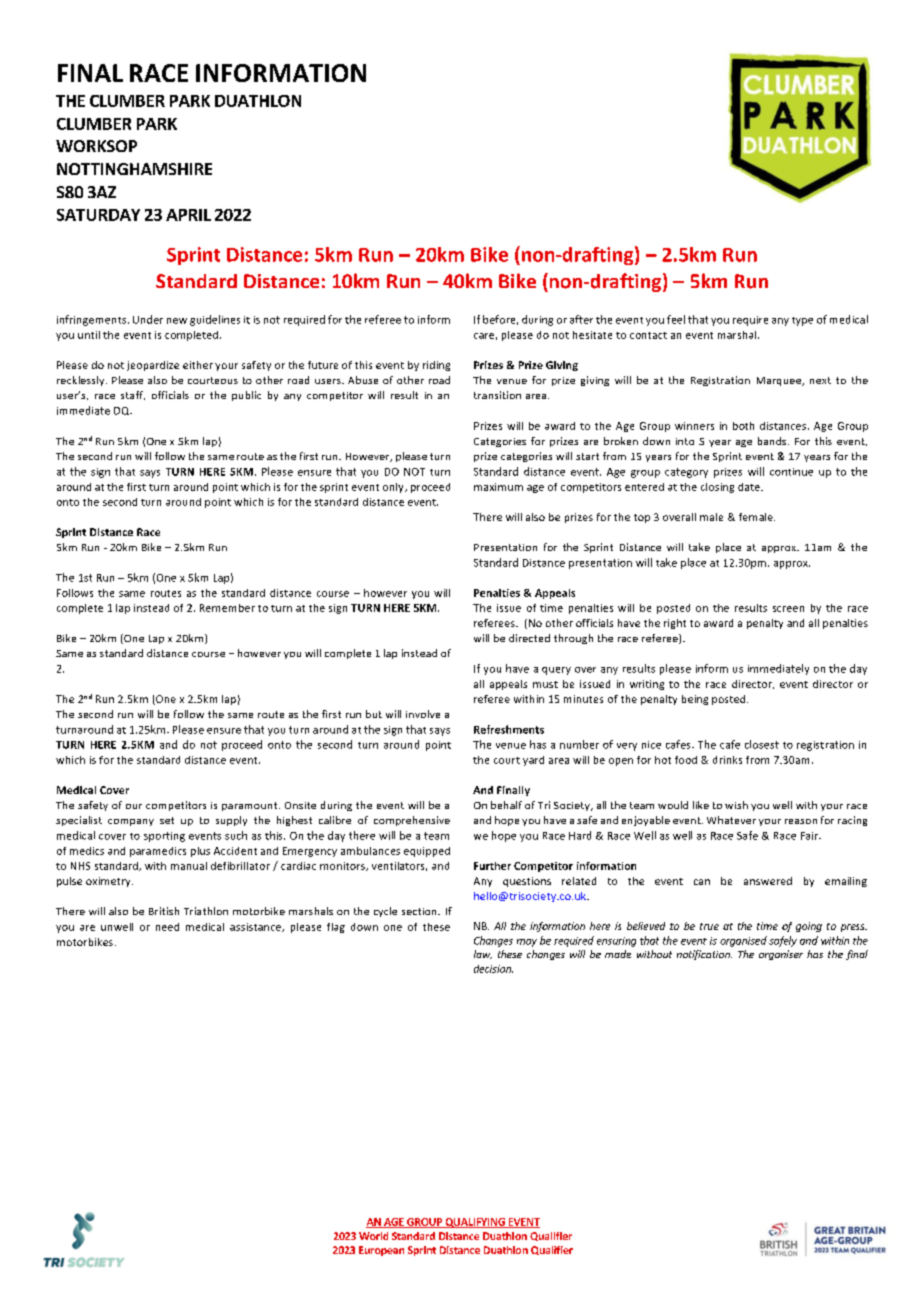  Describe the element at coordinates (802, 321) in the screenshot. I see `type` at that location.
